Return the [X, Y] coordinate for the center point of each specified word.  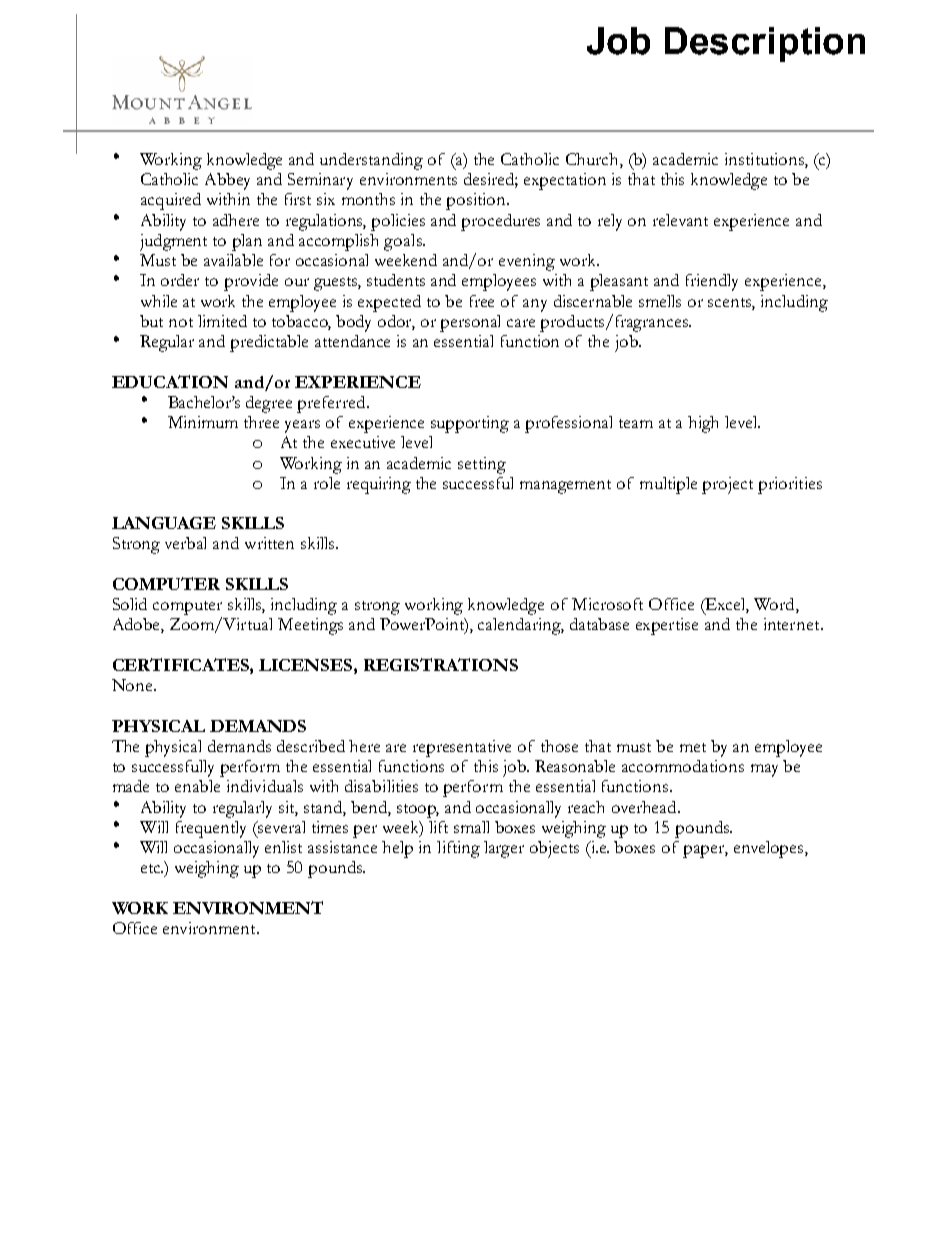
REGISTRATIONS [441, 664]
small [471, 827]
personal [470, 323]
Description [765, 44]
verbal [185, 543]
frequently [211, 829]
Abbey [227, 181]
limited [222, 321]
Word [775, 605]
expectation [565, 181]
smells [660, 301]
